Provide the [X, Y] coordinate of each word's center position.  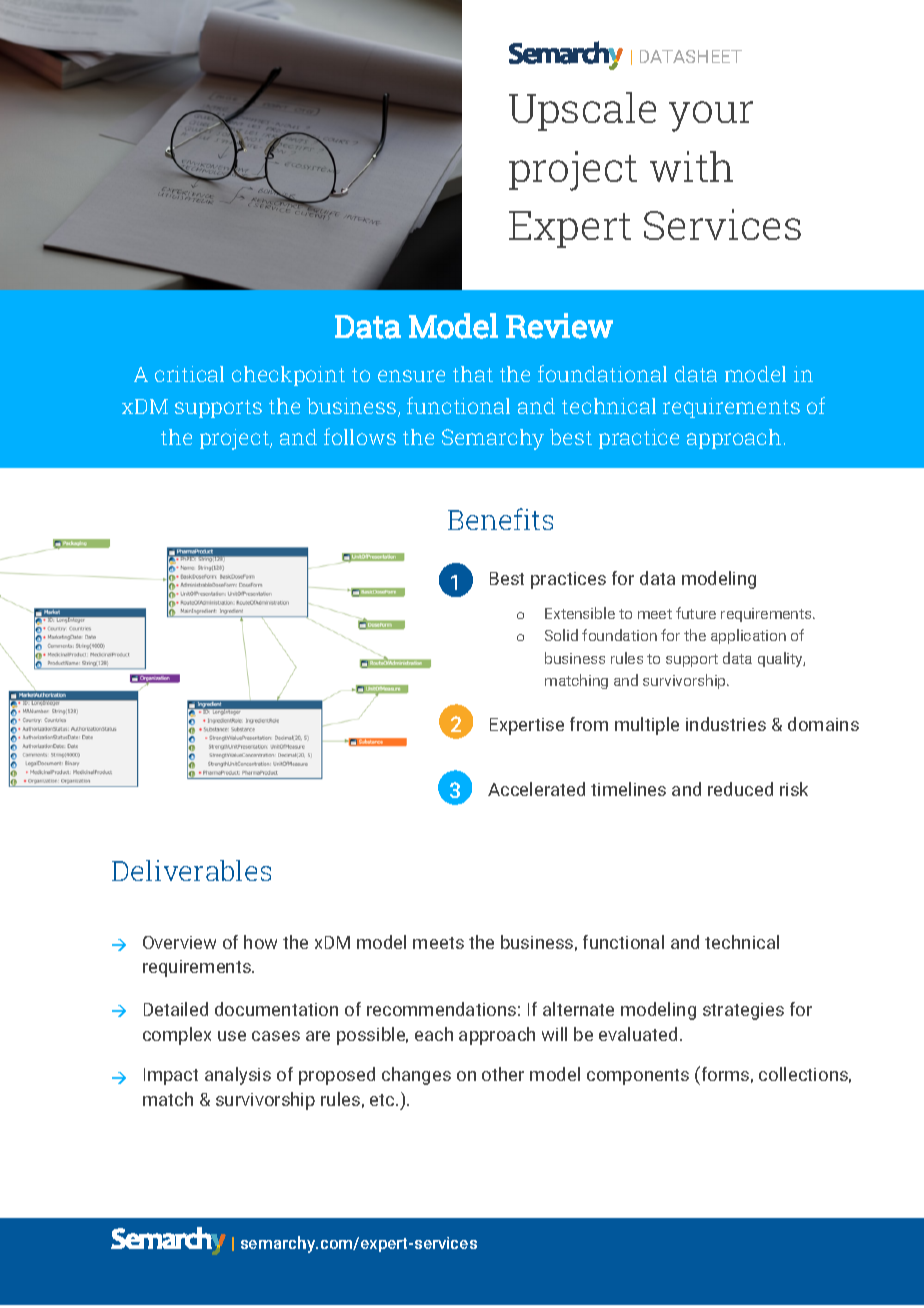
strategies [743, 1011]
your [711, 116]
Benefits [500, 519]
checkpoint [288, 376]
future [696, 613]
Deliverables [191, 870]
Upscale [582, 111]
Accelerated [536, 789]
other [503, 1074]
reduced [740, 789]
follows [360, 436]
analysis [238, 1076]
